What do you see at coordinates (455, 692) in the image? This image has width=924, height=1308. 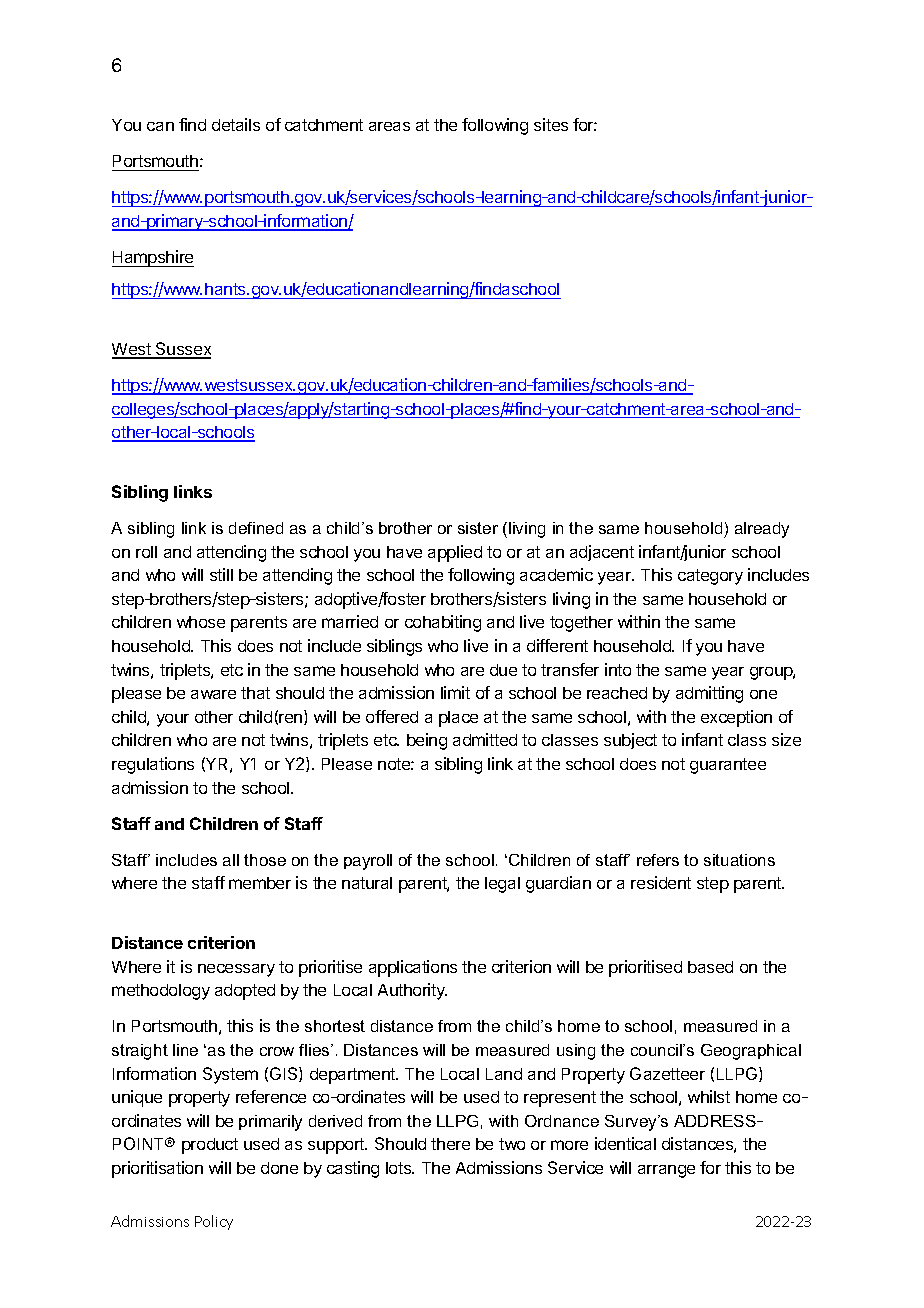 I see `limit` at bounding box center [455, 692].
